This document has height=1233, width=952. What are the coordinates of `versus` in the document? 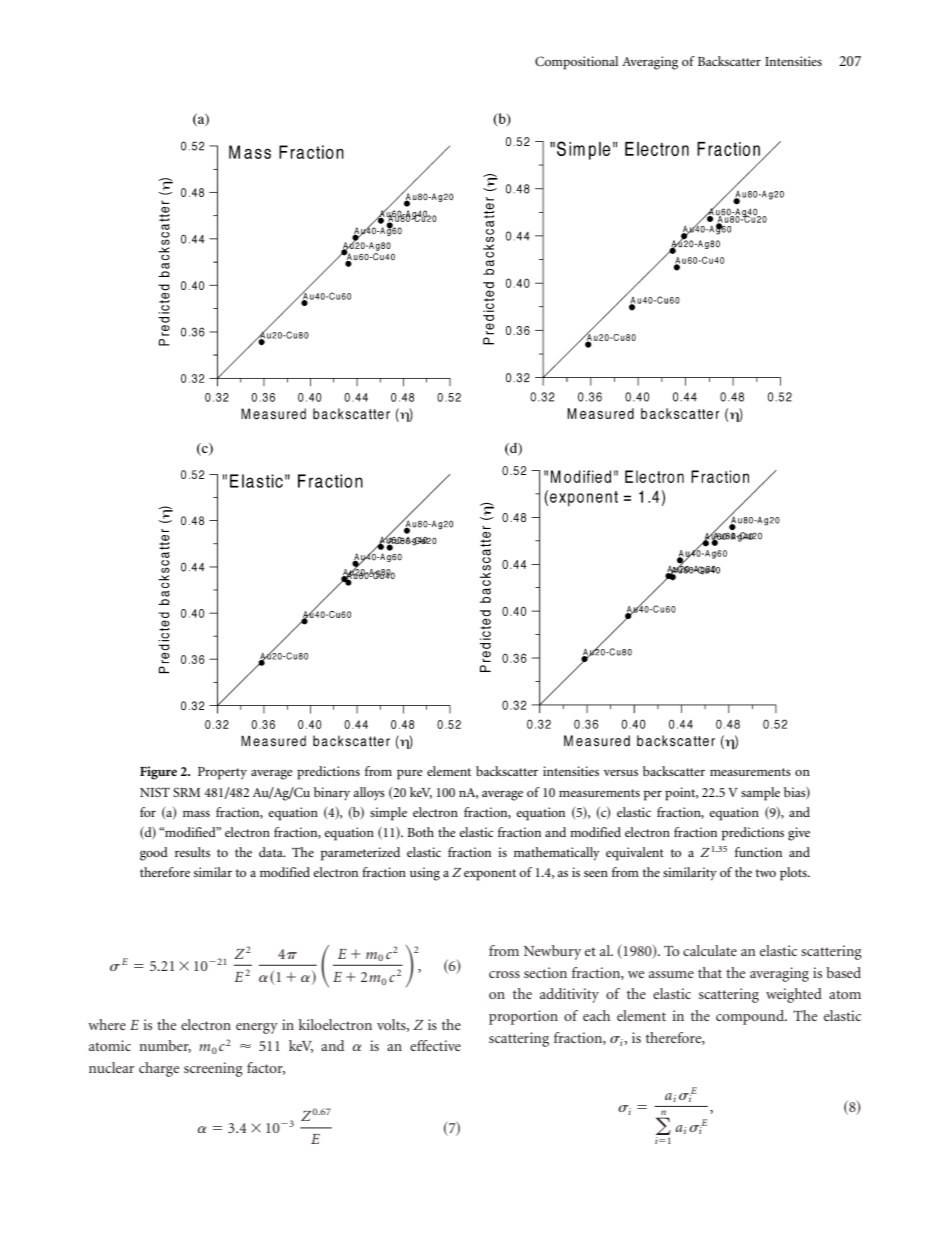 It's located at (621, 772).
